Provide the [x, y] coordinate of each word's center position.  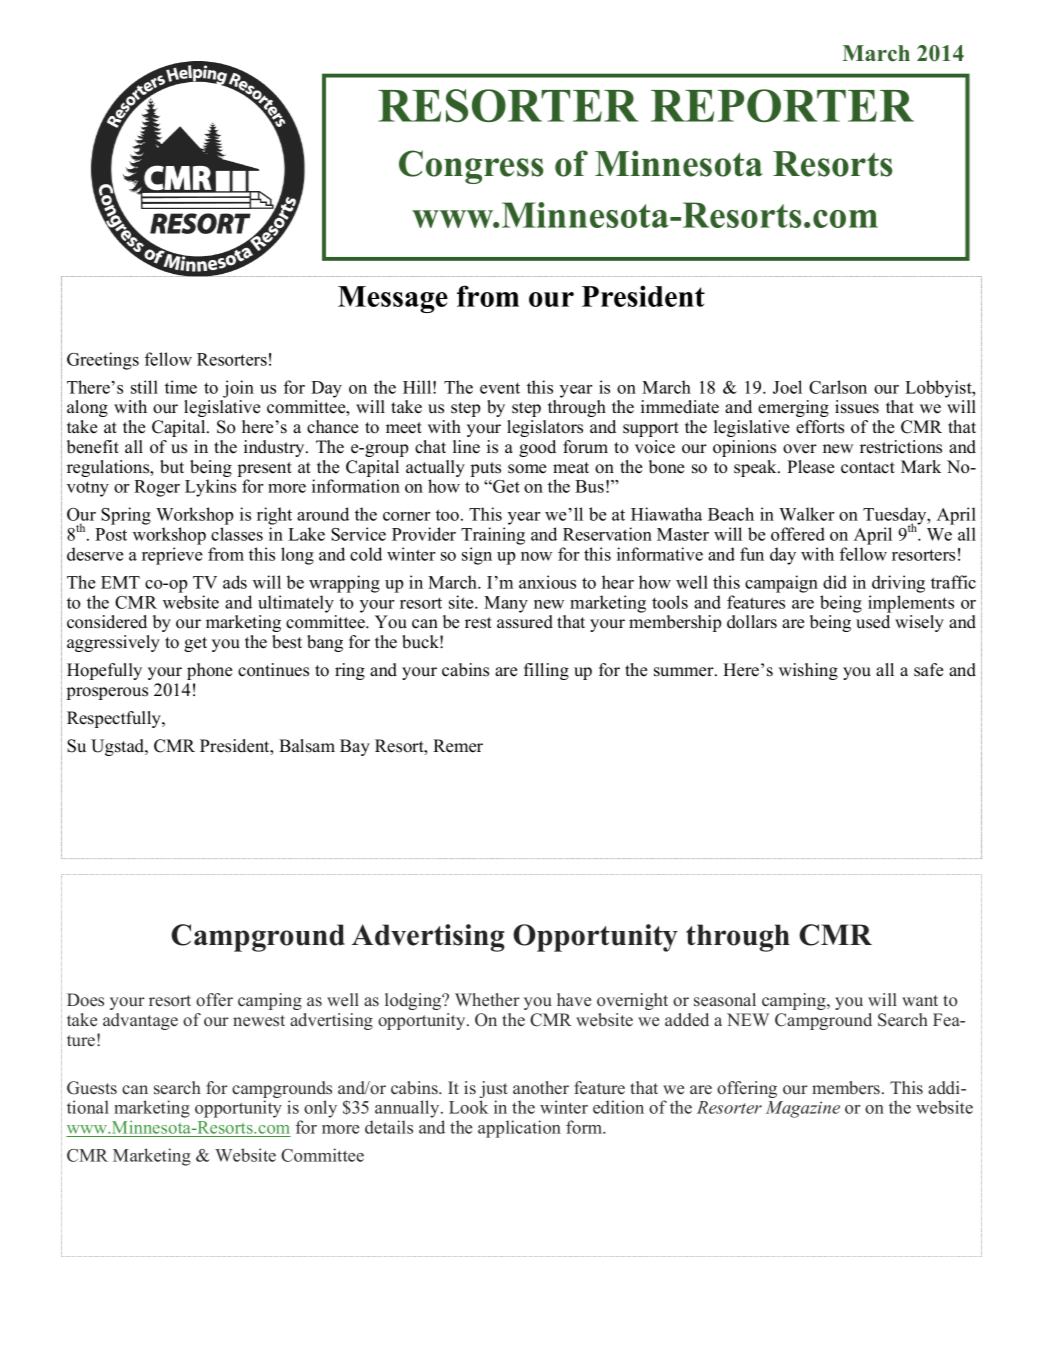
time [181, 387]
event [500, 388]
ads [235, 582]
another [541, 1088]
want [920, 1000]
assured [525, 622]
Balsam [307, 746]
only [320, 1109]
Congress [471, 167]
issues [857, 407]
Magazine [803, 1109]
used [873, 622]
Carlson [838, 387]
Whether [487, 999]
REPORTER [782, 105]
